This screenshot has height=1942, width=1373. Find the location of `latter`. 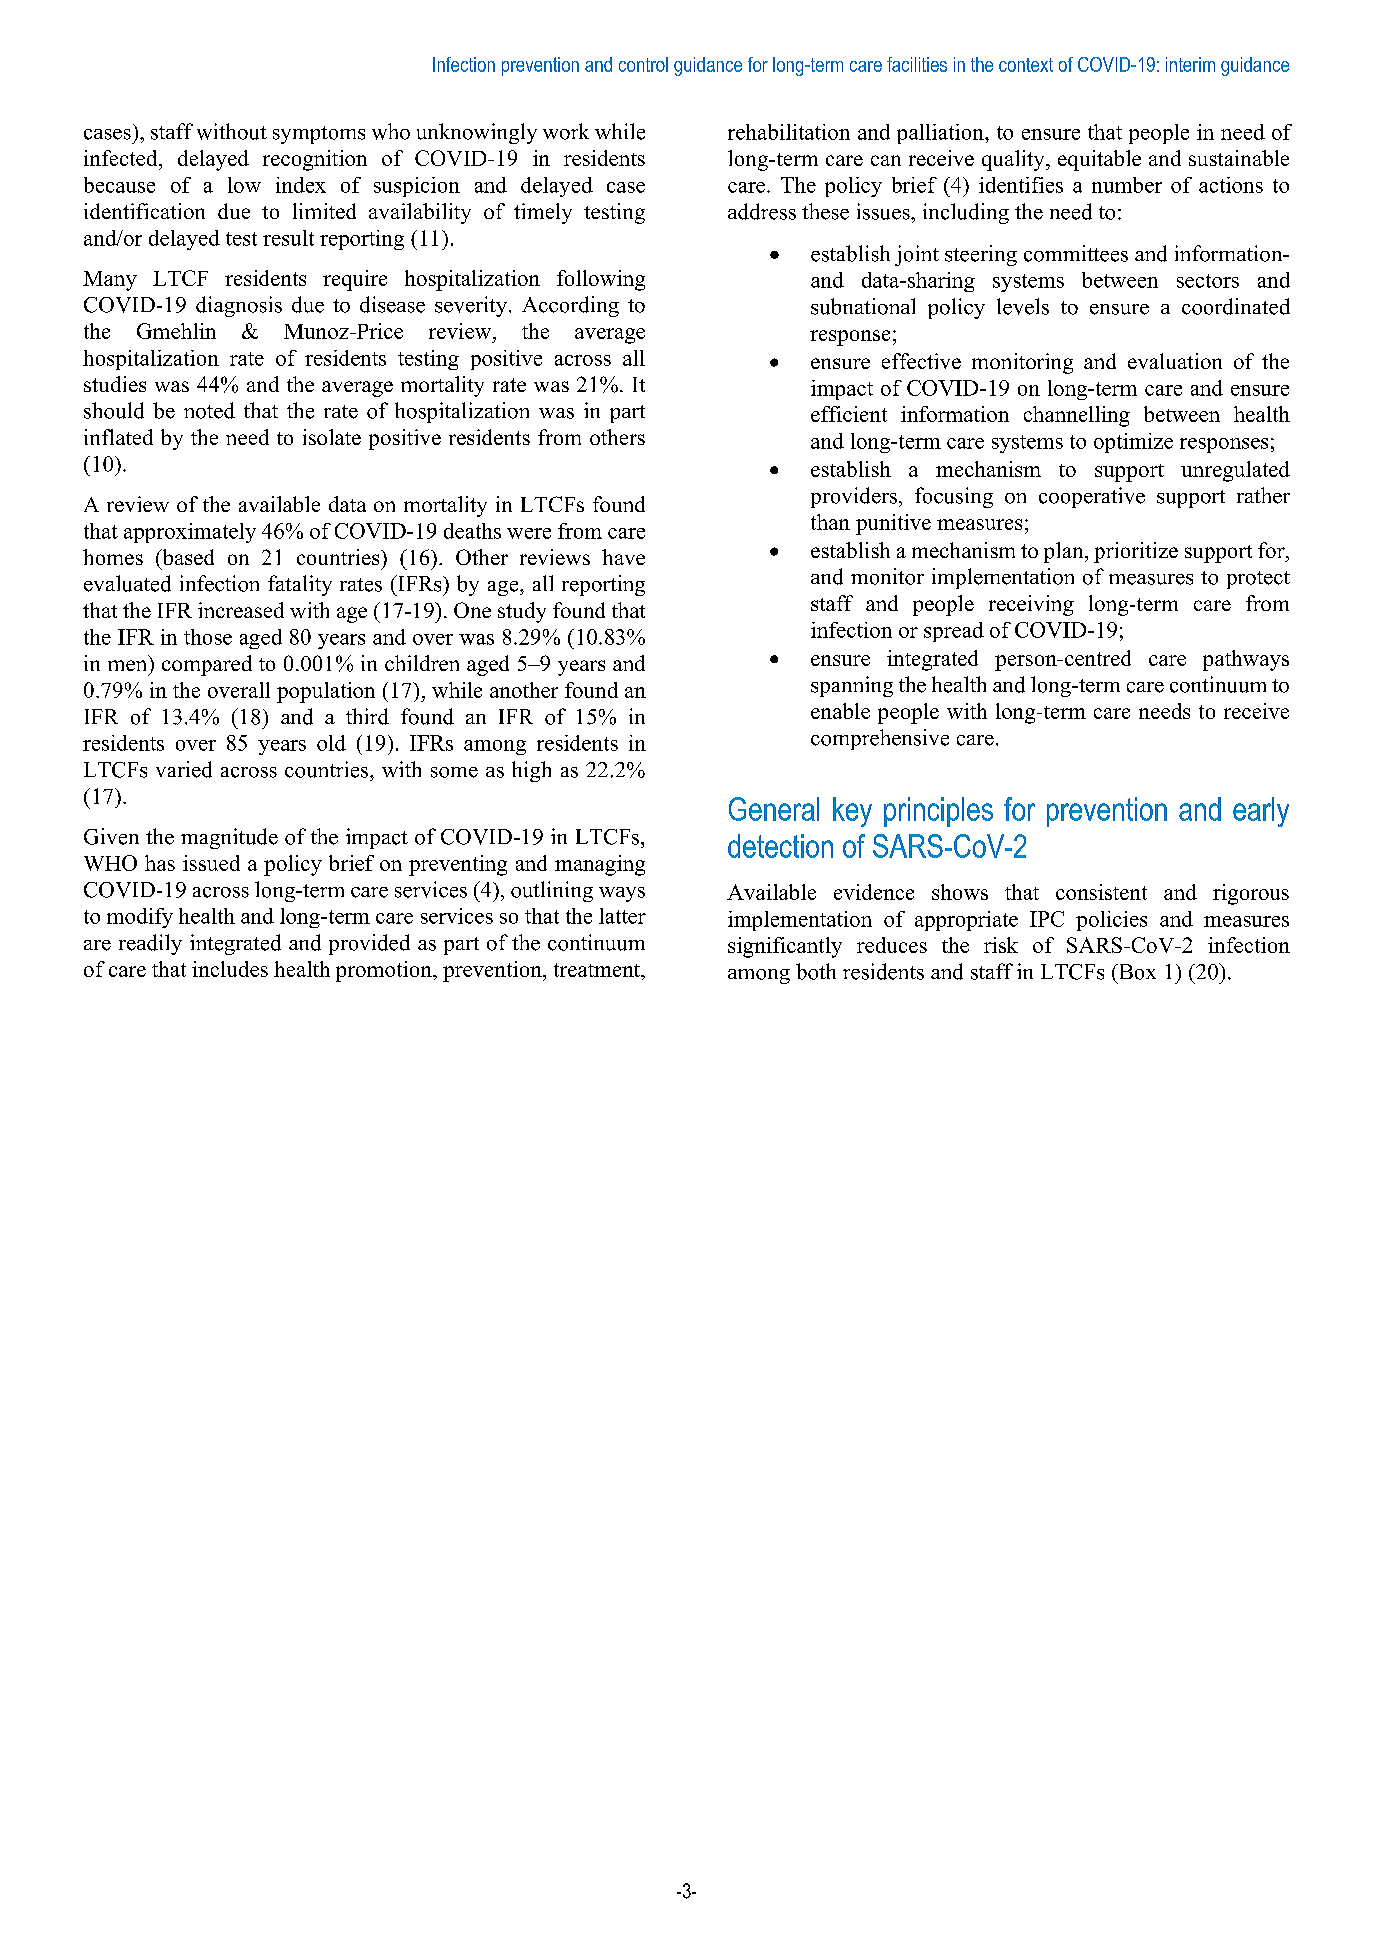

latter is located at coordinates (622, 916).
